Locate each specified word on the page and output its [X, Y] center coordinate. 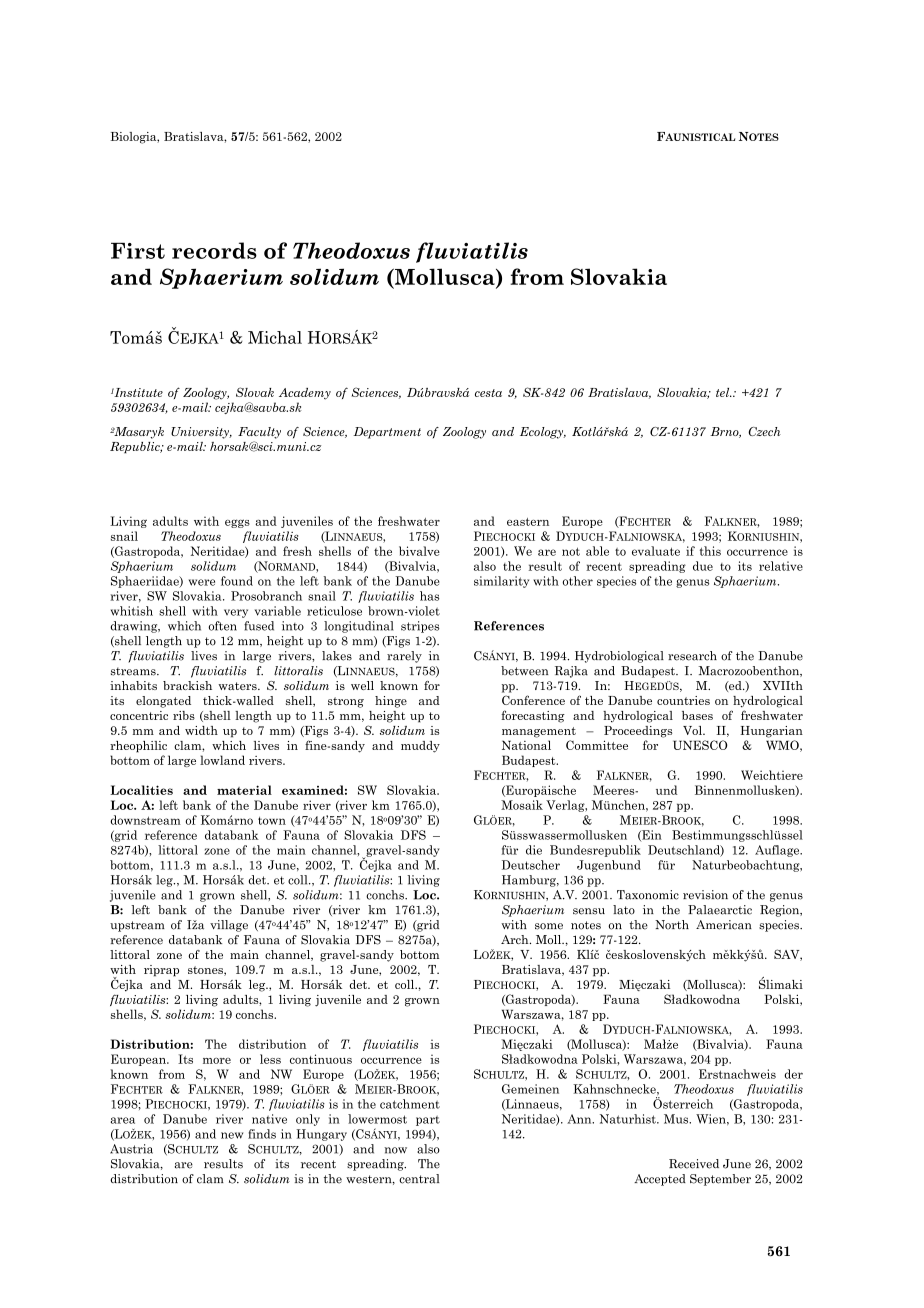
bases [697, 715]
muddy [420, 747]
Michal [275, 337]
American [724, 925]
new [232, 1135]
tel [724, 392]
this [710, 551]
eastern [528, 522]
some [549, 926]
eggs [237, 523]
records [214, 250]
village [229, 926]
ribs [184, 715]
